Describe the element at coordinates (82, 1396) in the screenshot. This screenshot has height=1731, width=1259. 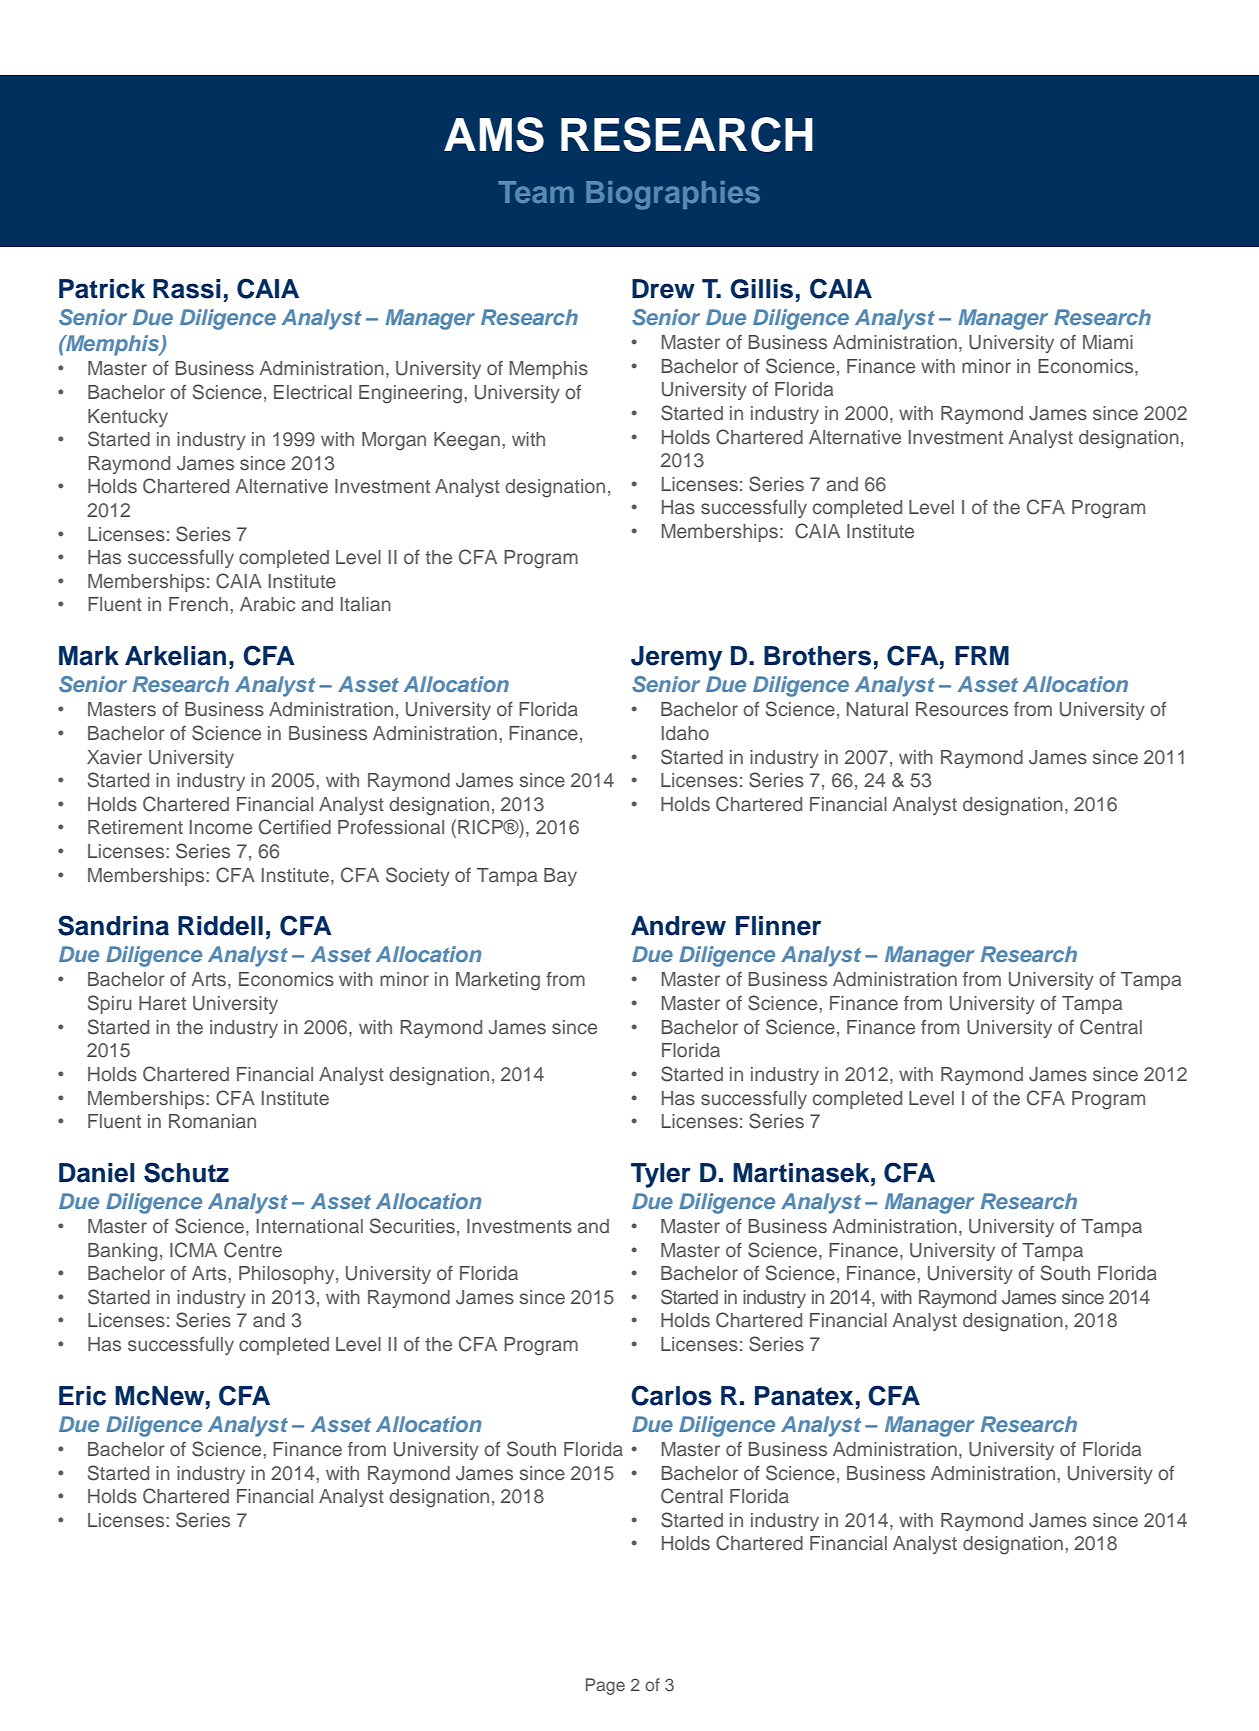
I see `Eric` at that location.
